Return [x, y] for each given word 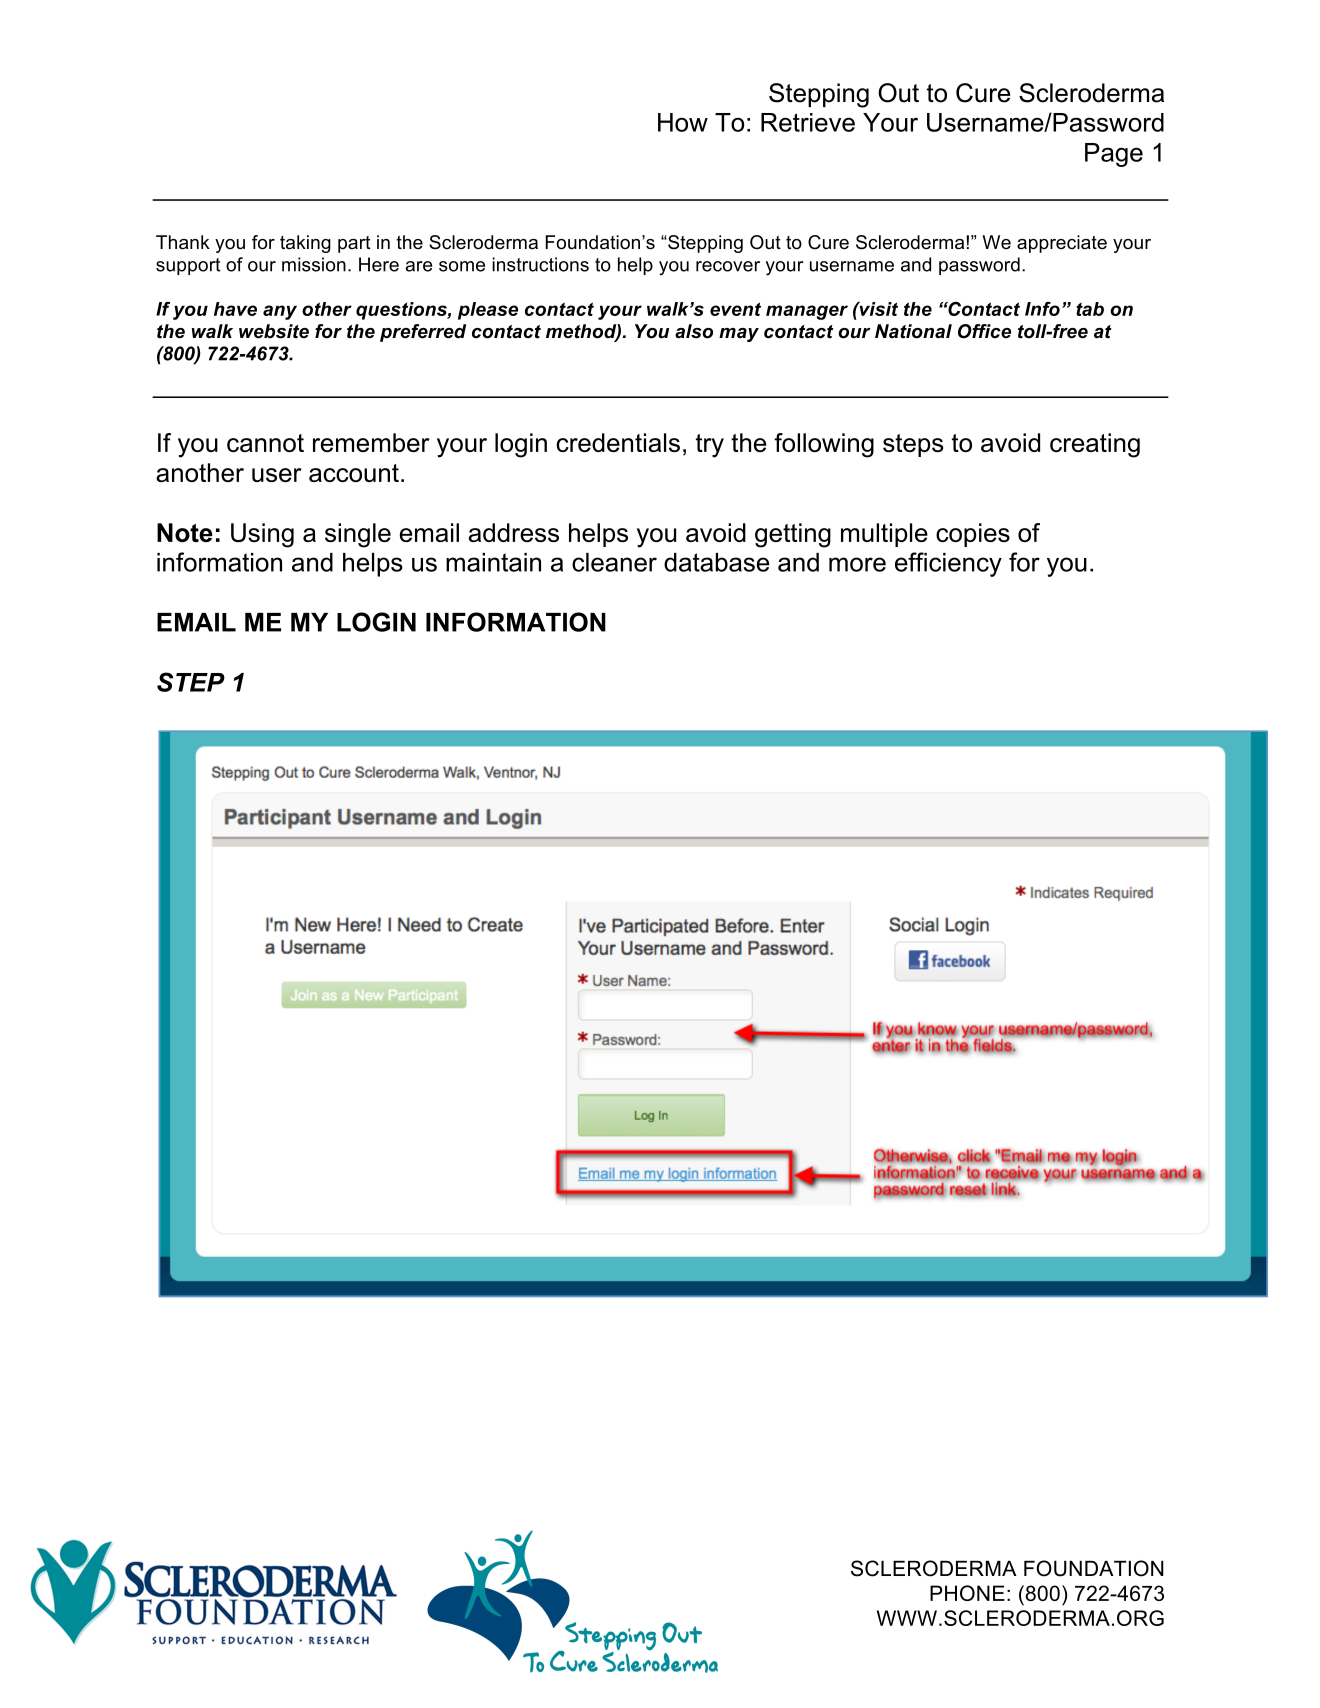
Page [1114, 155]
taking [305, 244]
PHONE [967, 1593]
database [716, 562]
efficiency [948, 564]
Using [262, 535]
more [857, 564]
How [683, 122]
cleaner [614, 562]
